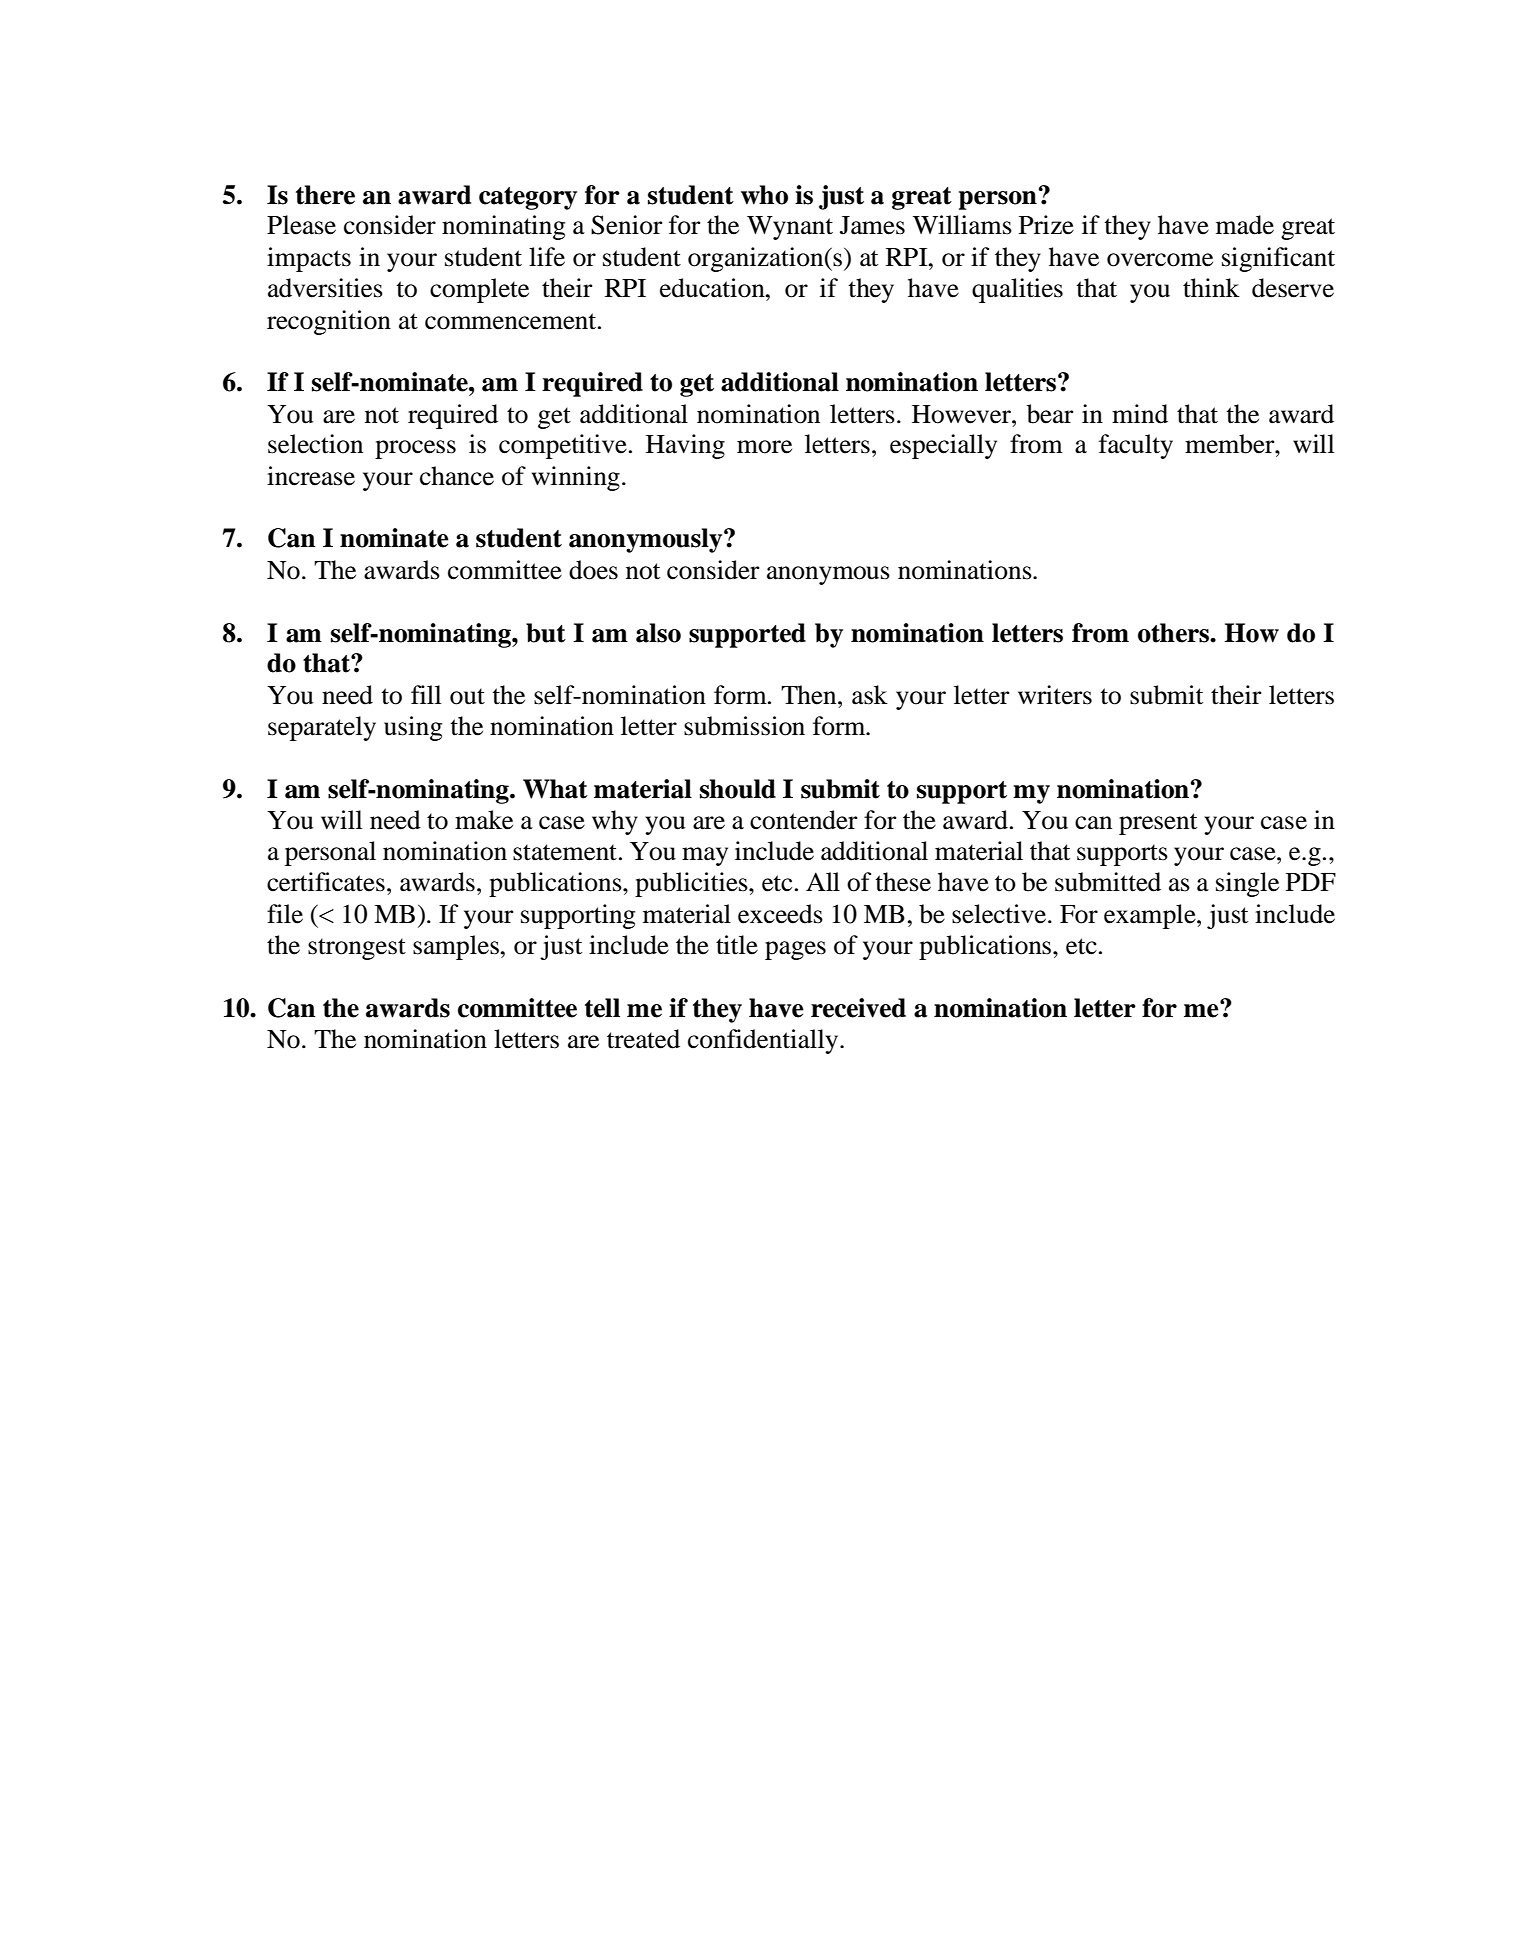 The height and width of the document is (1958, 1513). What do you see at coordinates (764, 195) in the document?
I see `who` at bounding box center [764, 195].
